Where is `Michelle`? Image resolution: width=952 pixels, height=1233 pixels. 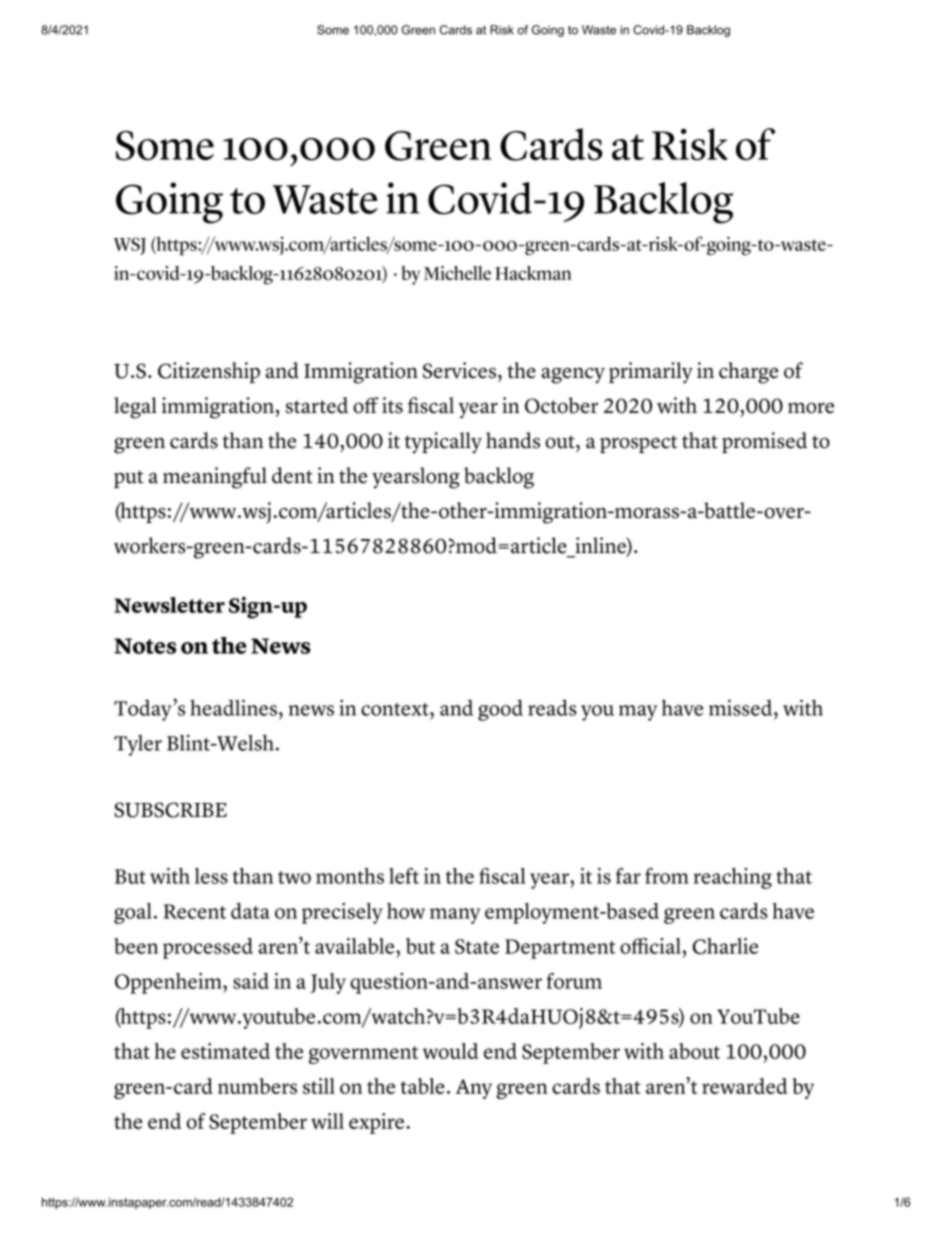 Michelle is located at coordinates (457, 273).
